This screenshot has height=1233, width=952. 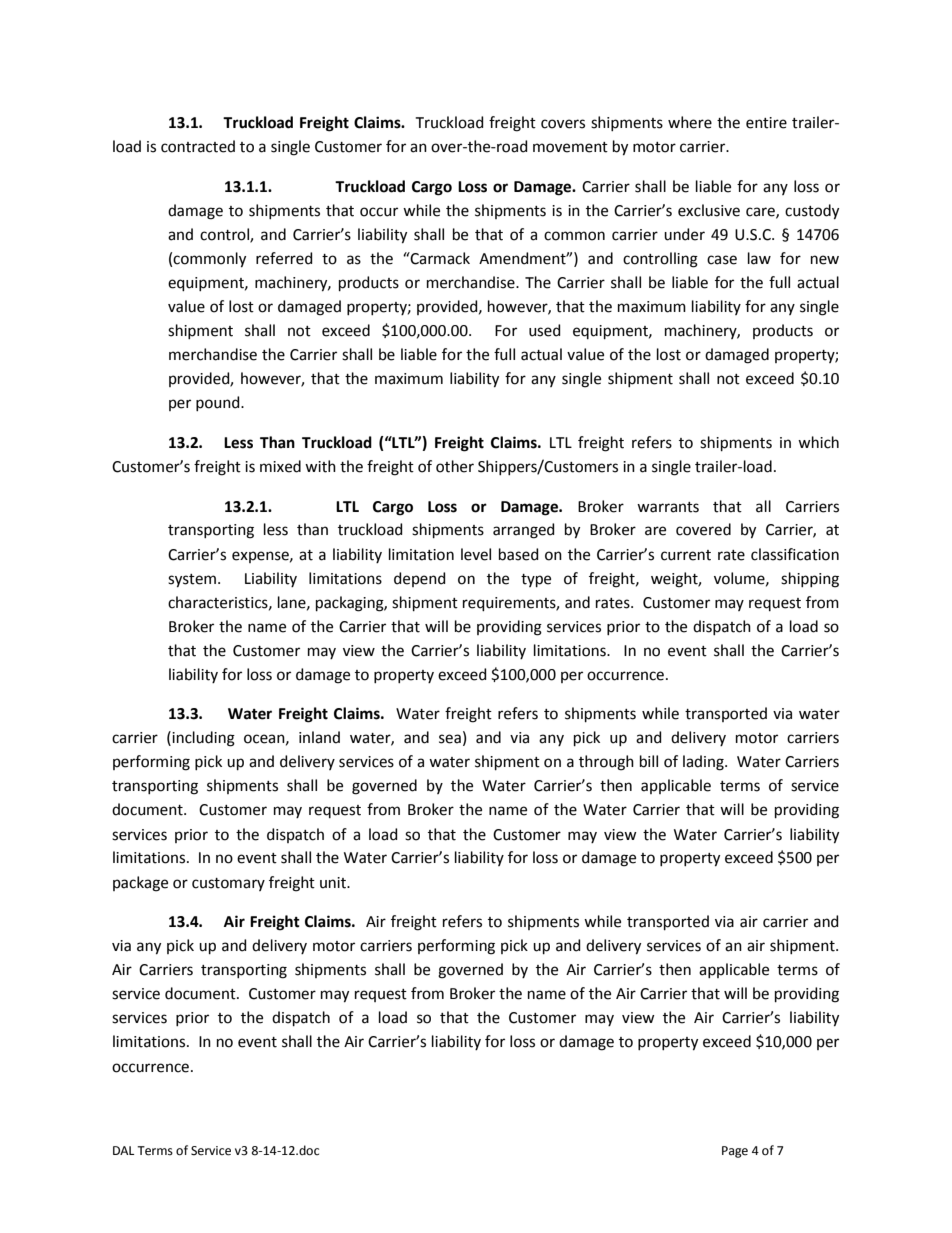 I want to click on customary, so click(x=228, y=884).
